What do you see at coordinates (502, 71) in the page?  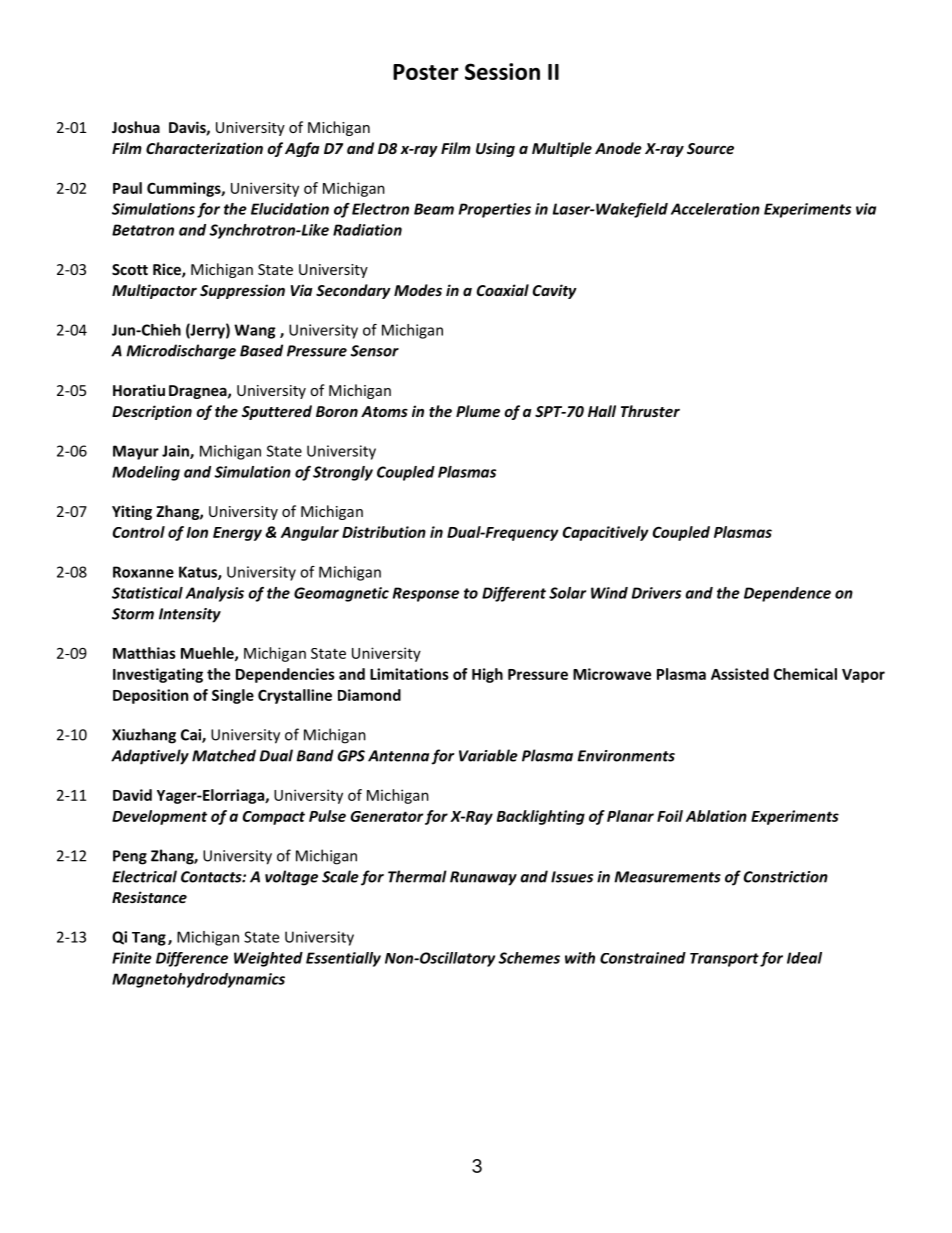 I see `Session` at bounding box center [502, 71].
